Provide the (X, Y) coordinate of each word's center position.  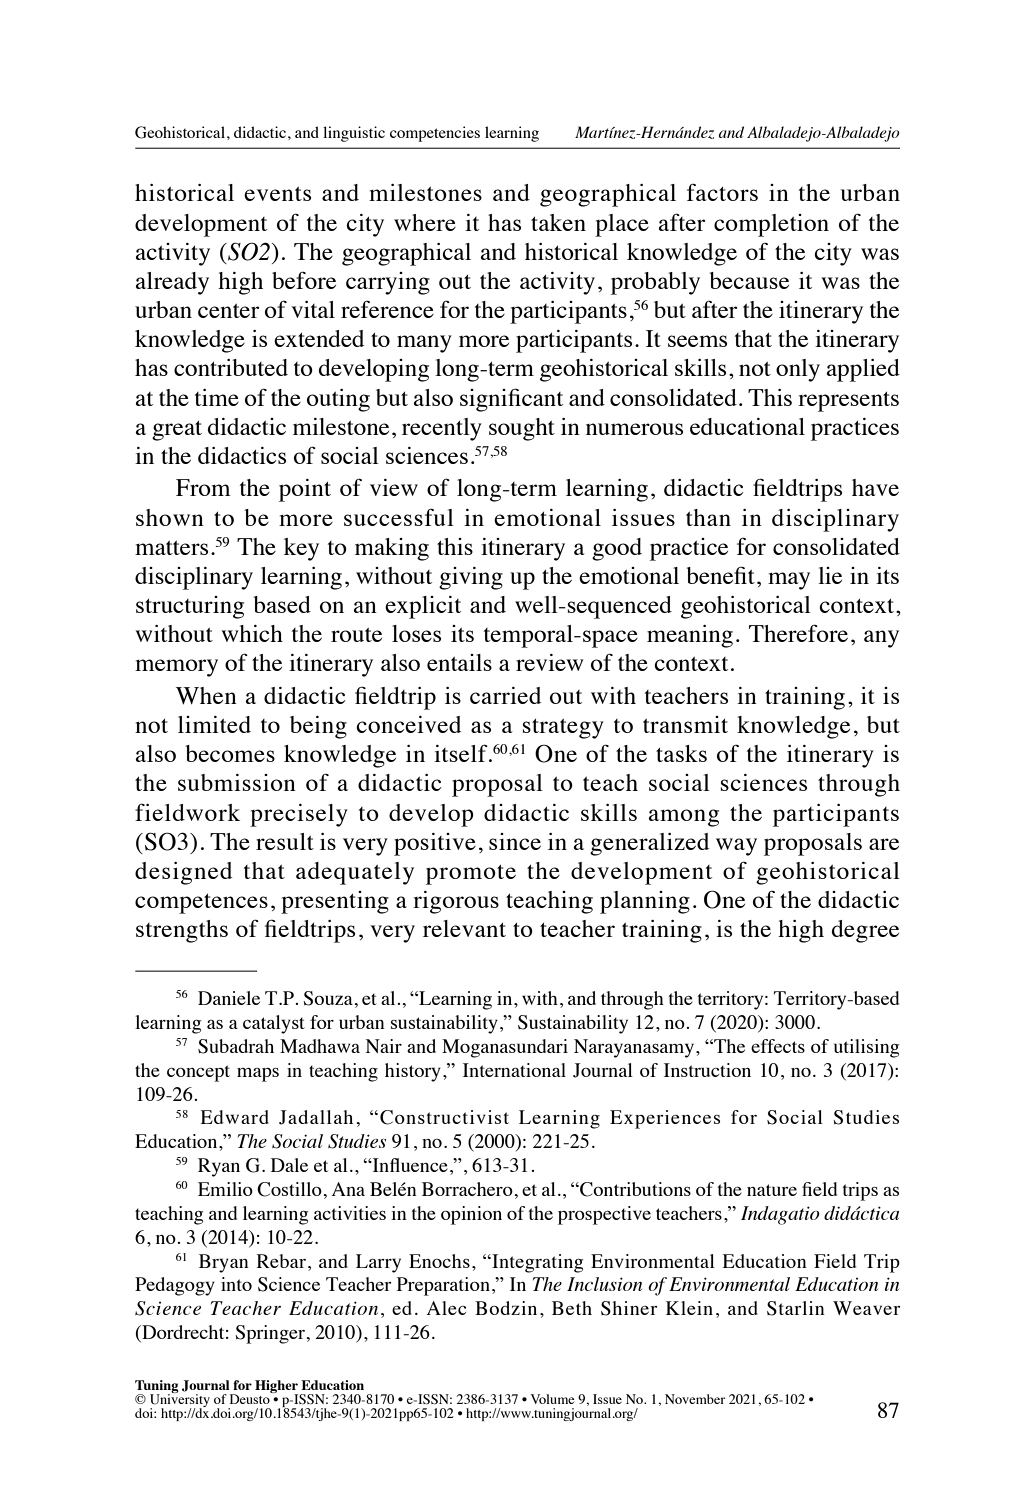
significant (511, 400)
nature (772, 1190)
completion (771, 225)
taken (558, 222)
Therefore (798, 633)
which (252, 633)
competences (201, 904)
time (217, 397)
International (514, 1070)
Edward (235, 1117)
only (798, 370)
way (736, 847)
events (277, 194)
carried (505, 695)
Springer (270, 1334)
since (515, 841)
